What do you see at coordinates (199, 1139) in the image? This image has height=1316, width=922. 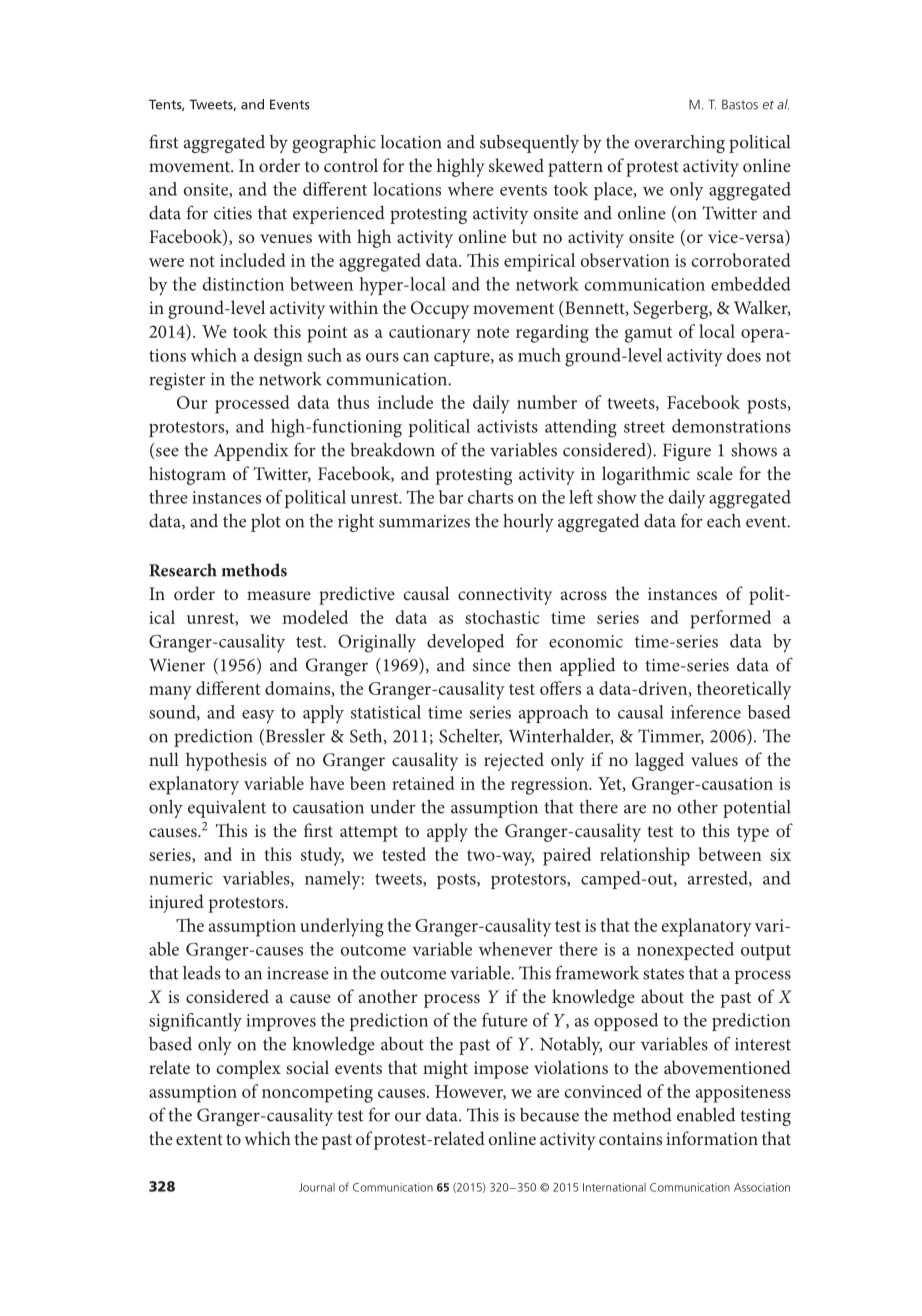 I see `extent` at bounding box center [199, 1139].
